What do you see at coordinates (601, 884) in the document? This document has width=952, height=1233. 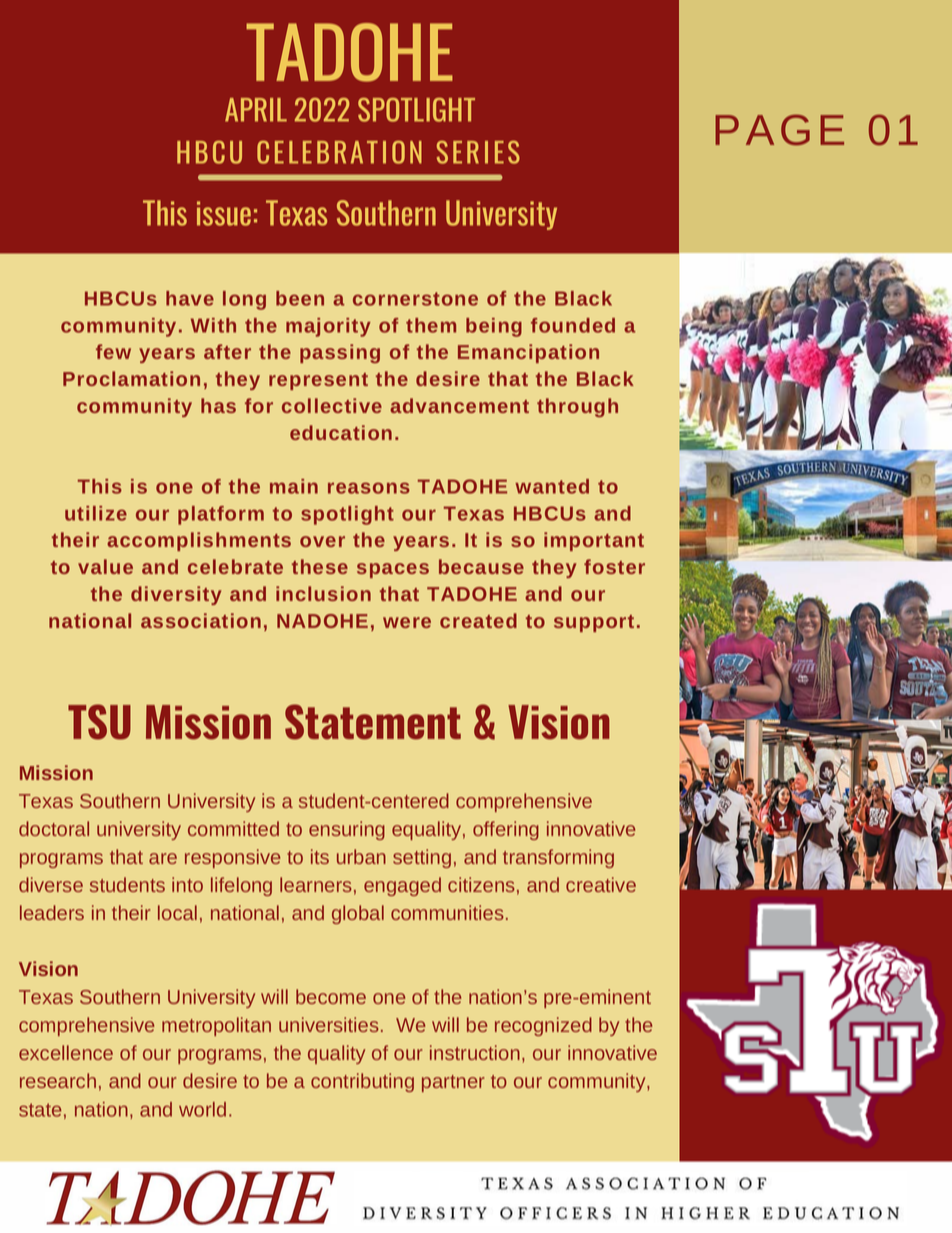 I see `creative` at bounding box center [601, 884].
